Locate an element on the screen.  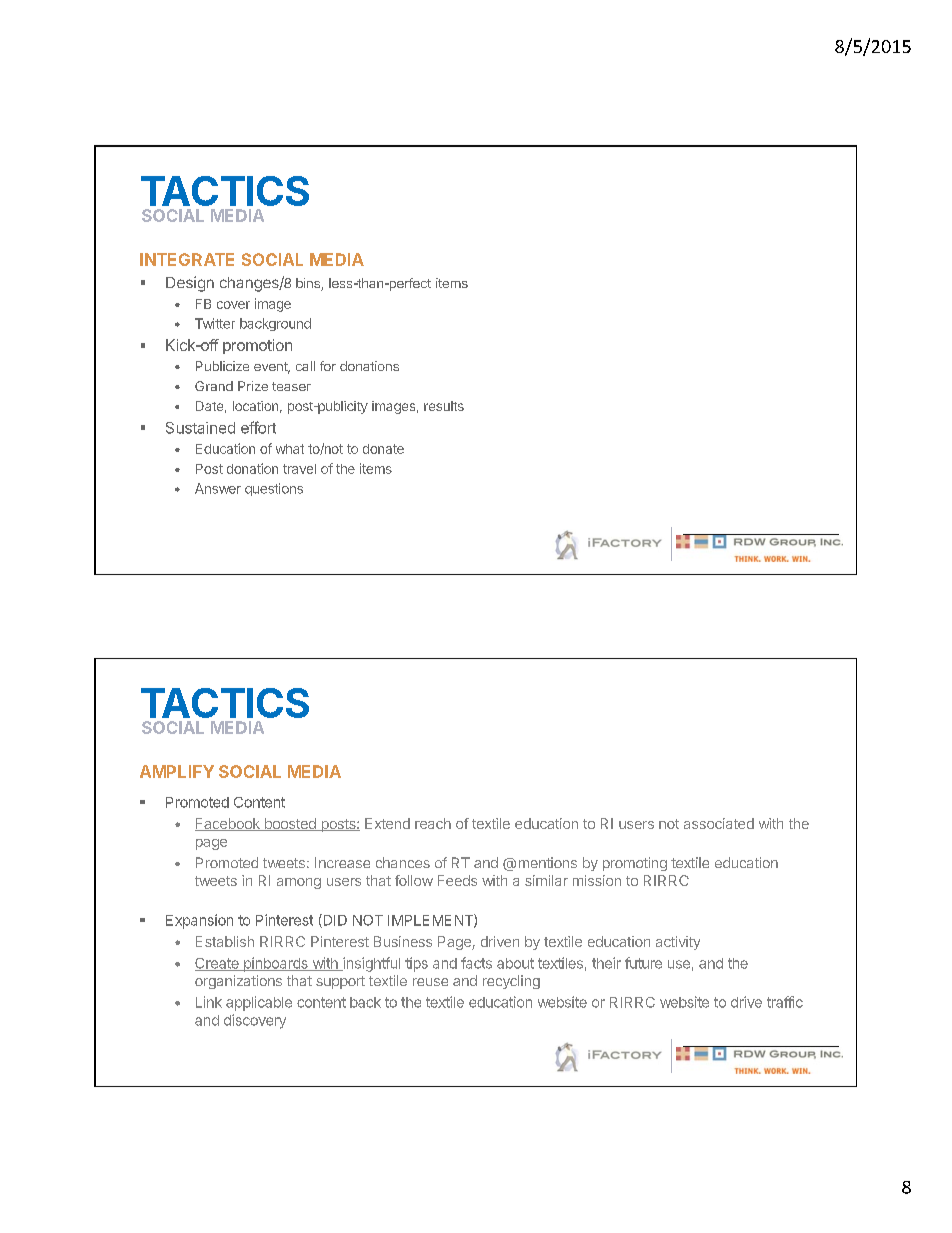
AMPLIFY is located at coordinates (177, 771).
